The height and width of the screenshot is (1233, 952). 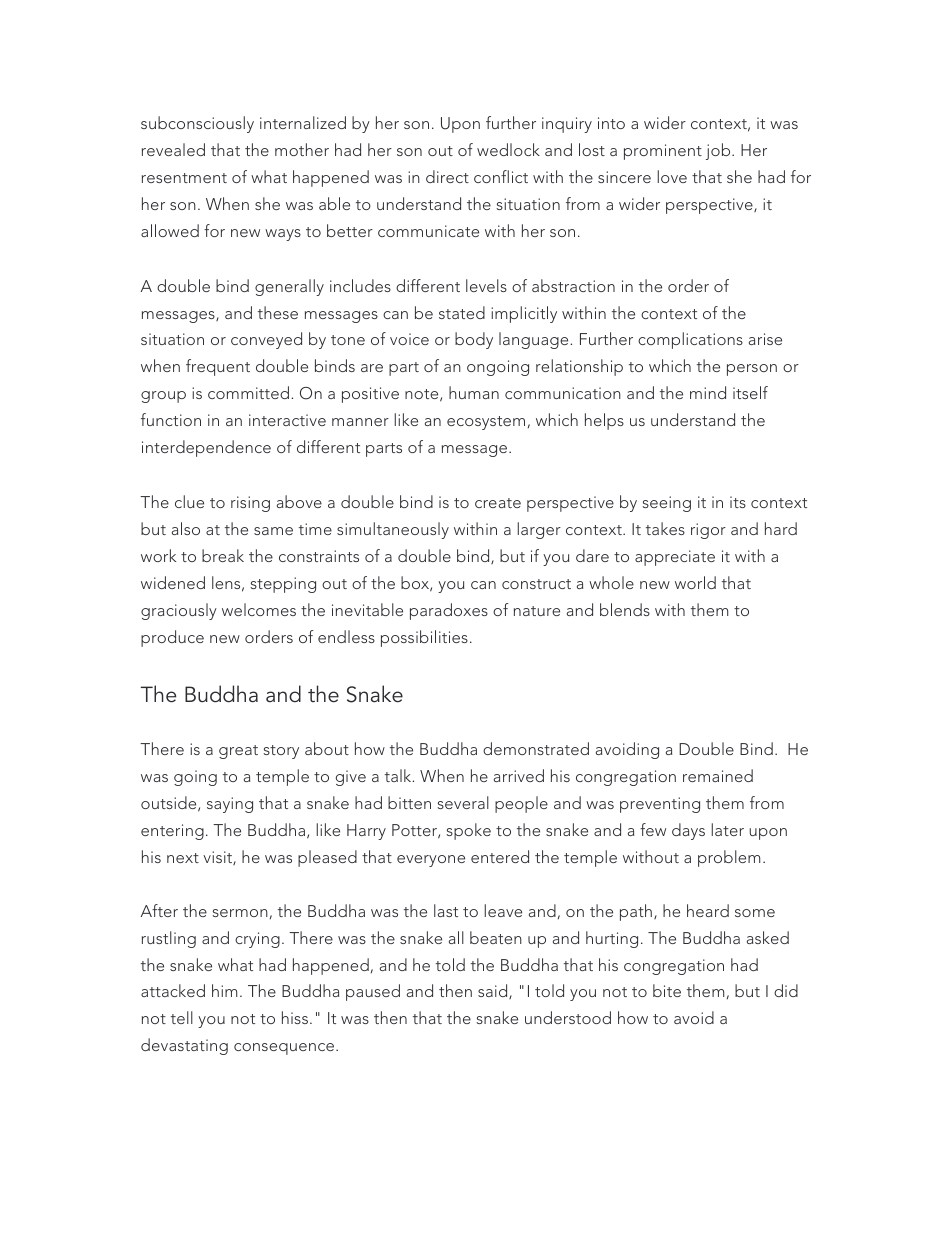 I want to click on subconsciously, so click(x=197, y=124).
